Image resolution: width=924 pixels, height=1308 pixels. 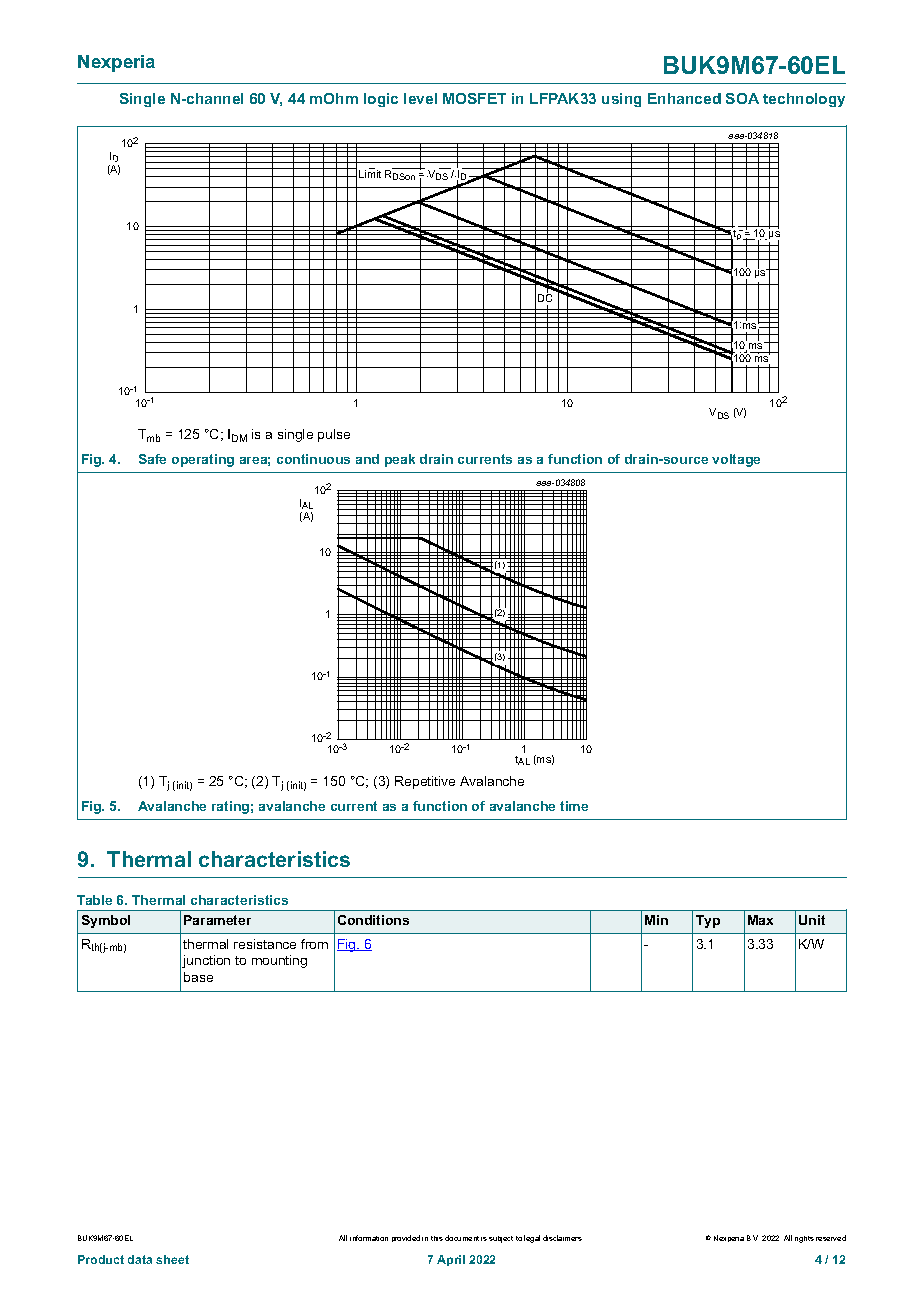 What do you see at coordinates (400, 460) in the screenshot?
I see `peak` at bounding box center [400, 460].
